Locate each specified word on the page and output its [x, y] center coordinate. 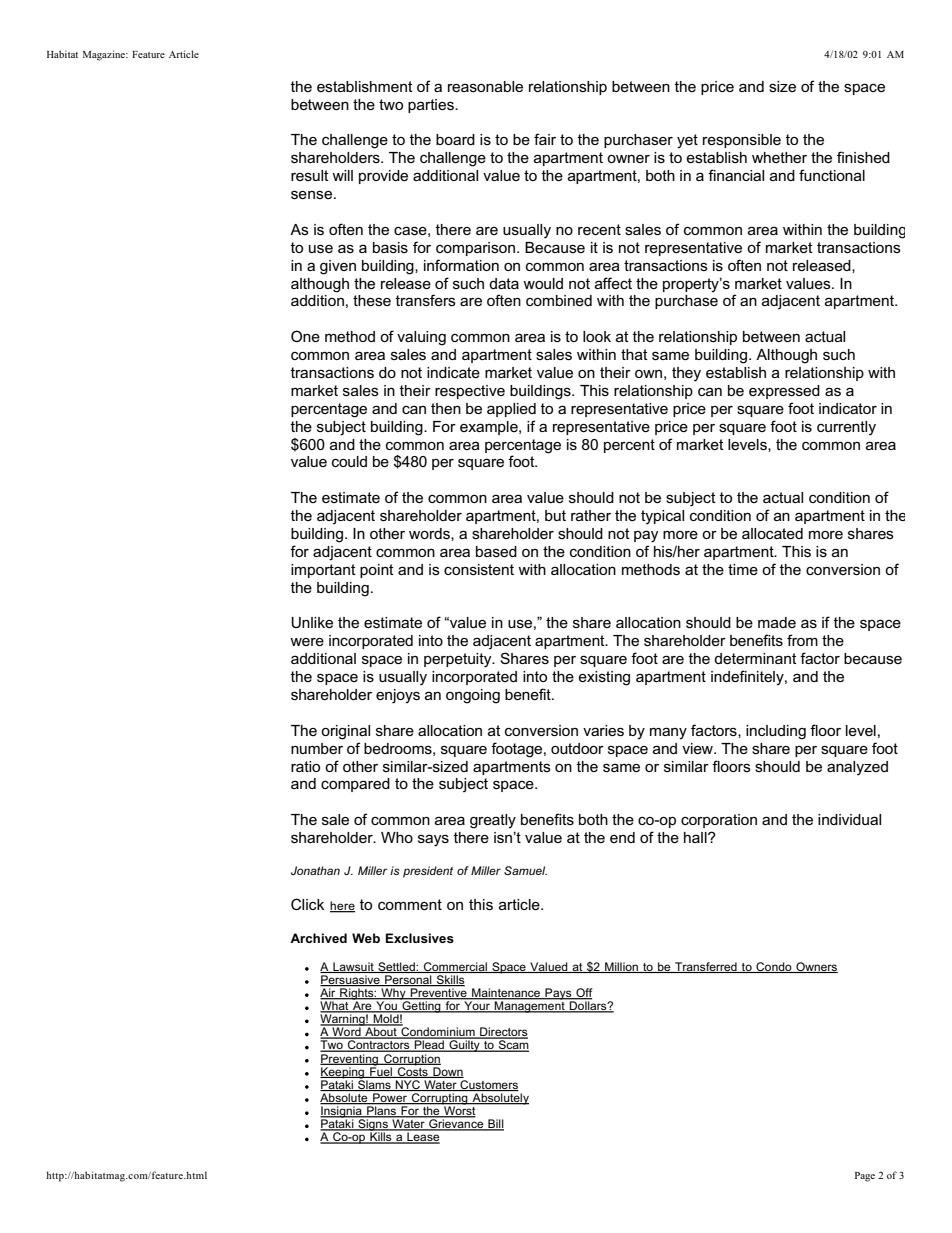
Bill [495, 1125]
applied [511, 410]
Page [865, 1177]
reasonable [485, 86]
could [349, 461]
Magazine [105, 55]
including [776, 732]
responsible [742, 141]
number [317, 748]
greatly [493, 821]
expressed [784, 392]
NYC [408, 1085]
